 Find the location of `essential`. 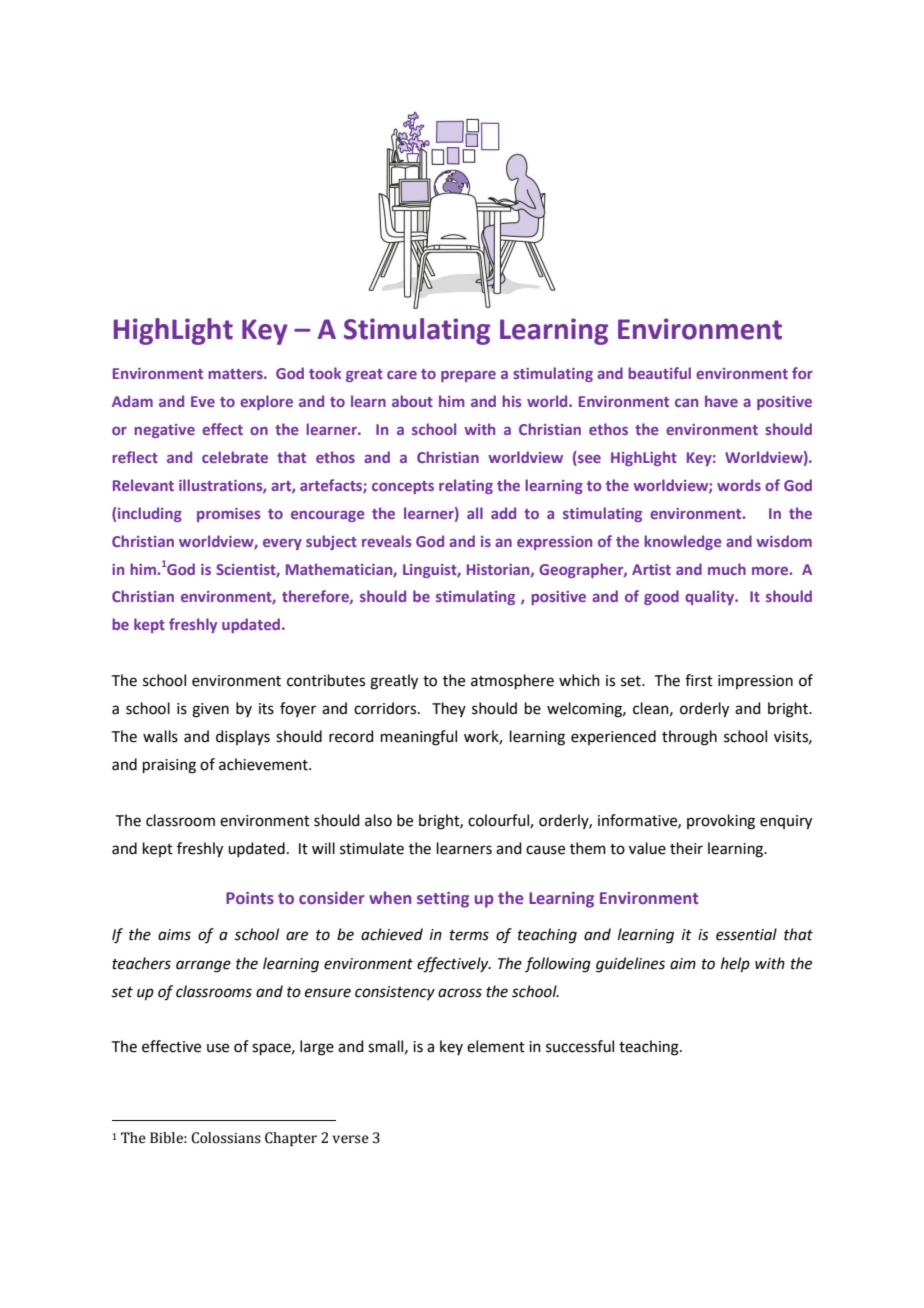

essential is located at coordinates (746, 934).
